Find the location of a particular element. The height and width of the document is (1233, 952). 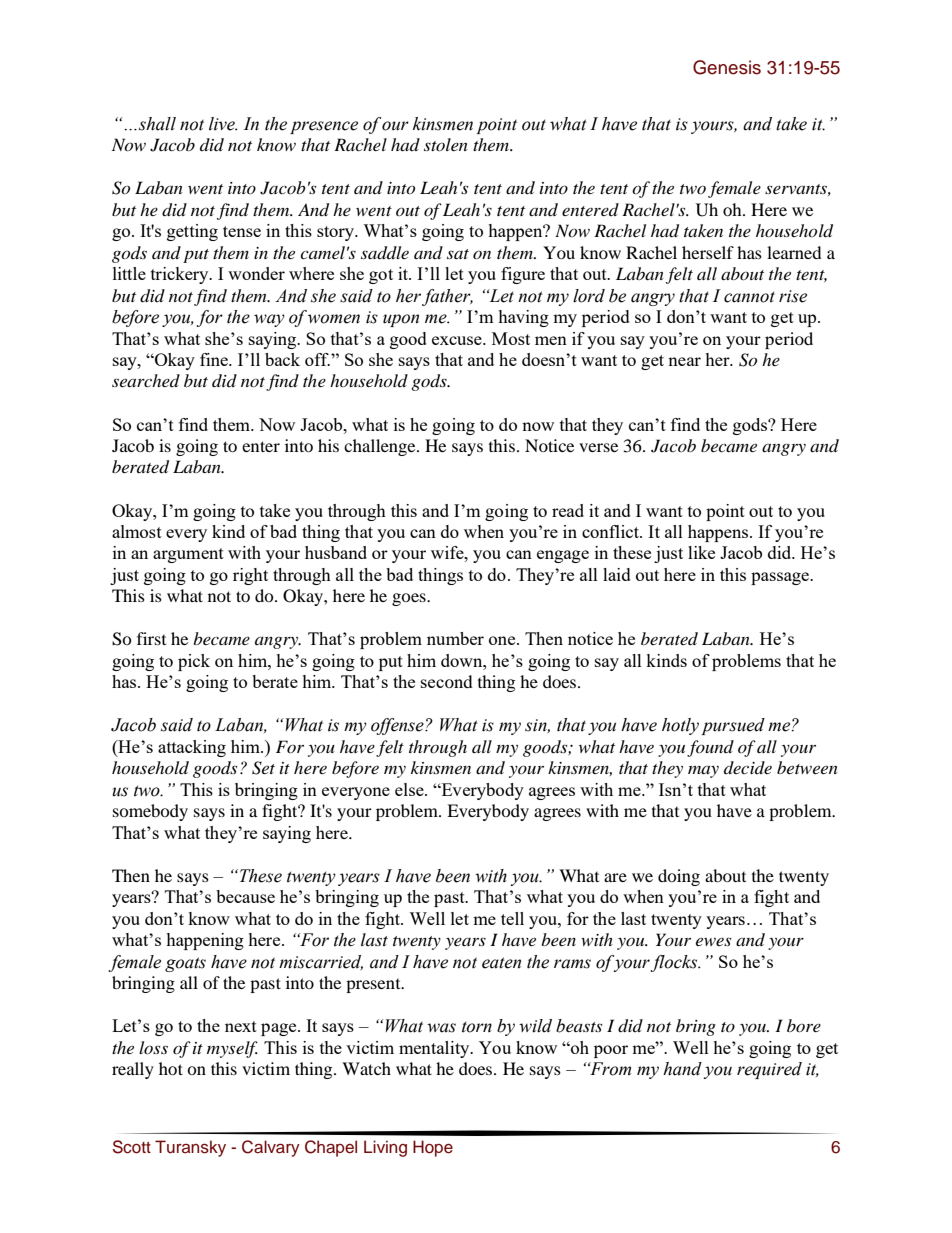

stolen is located at coordinates (446, 144).
